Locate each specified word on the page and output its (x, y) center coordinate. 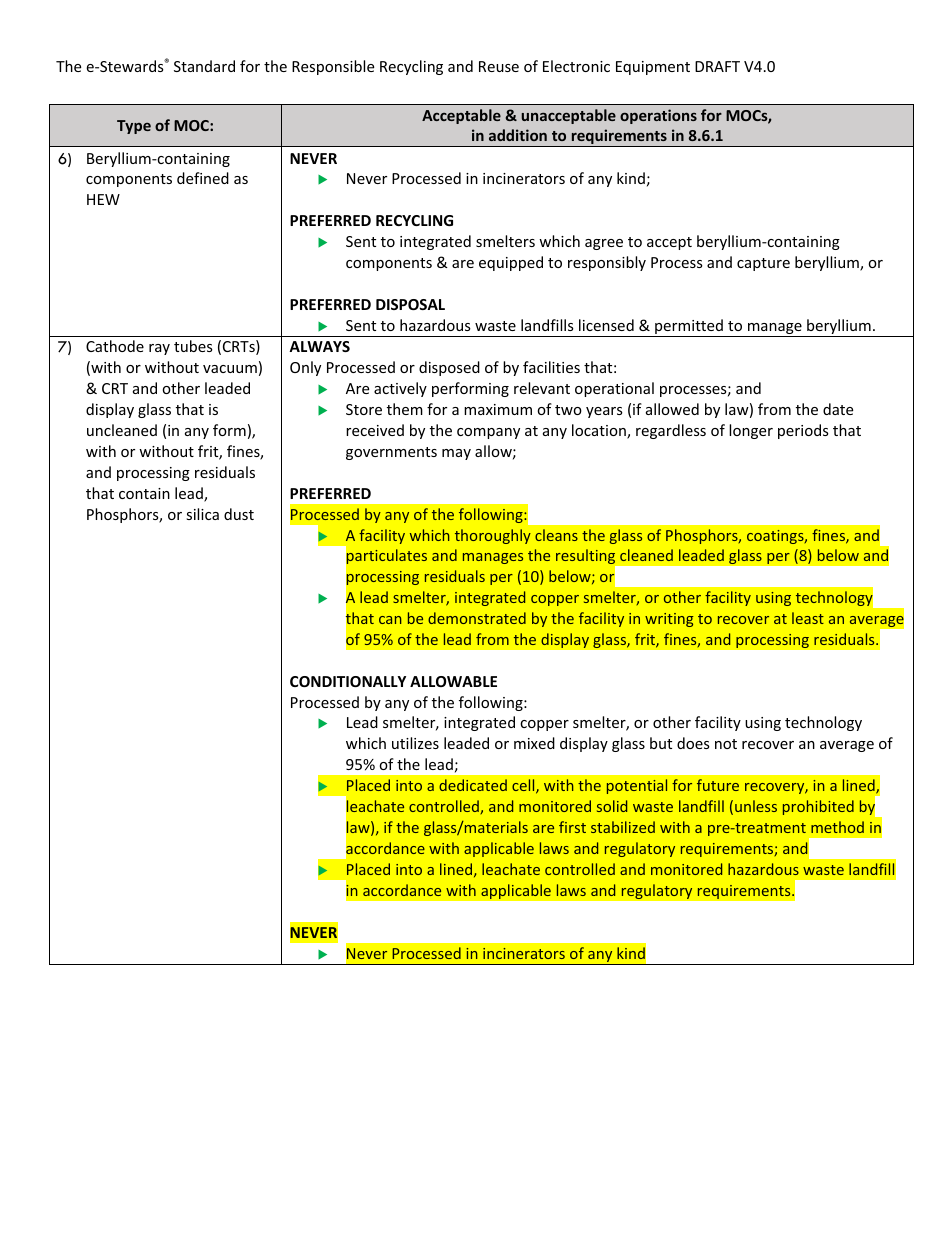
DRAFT (717, 66)
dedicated (473, 785)
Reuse (499, 66)
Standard (204, 66)
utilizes (415, 743)
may (456, 454)
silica (202, 514)
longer (751, 431)
